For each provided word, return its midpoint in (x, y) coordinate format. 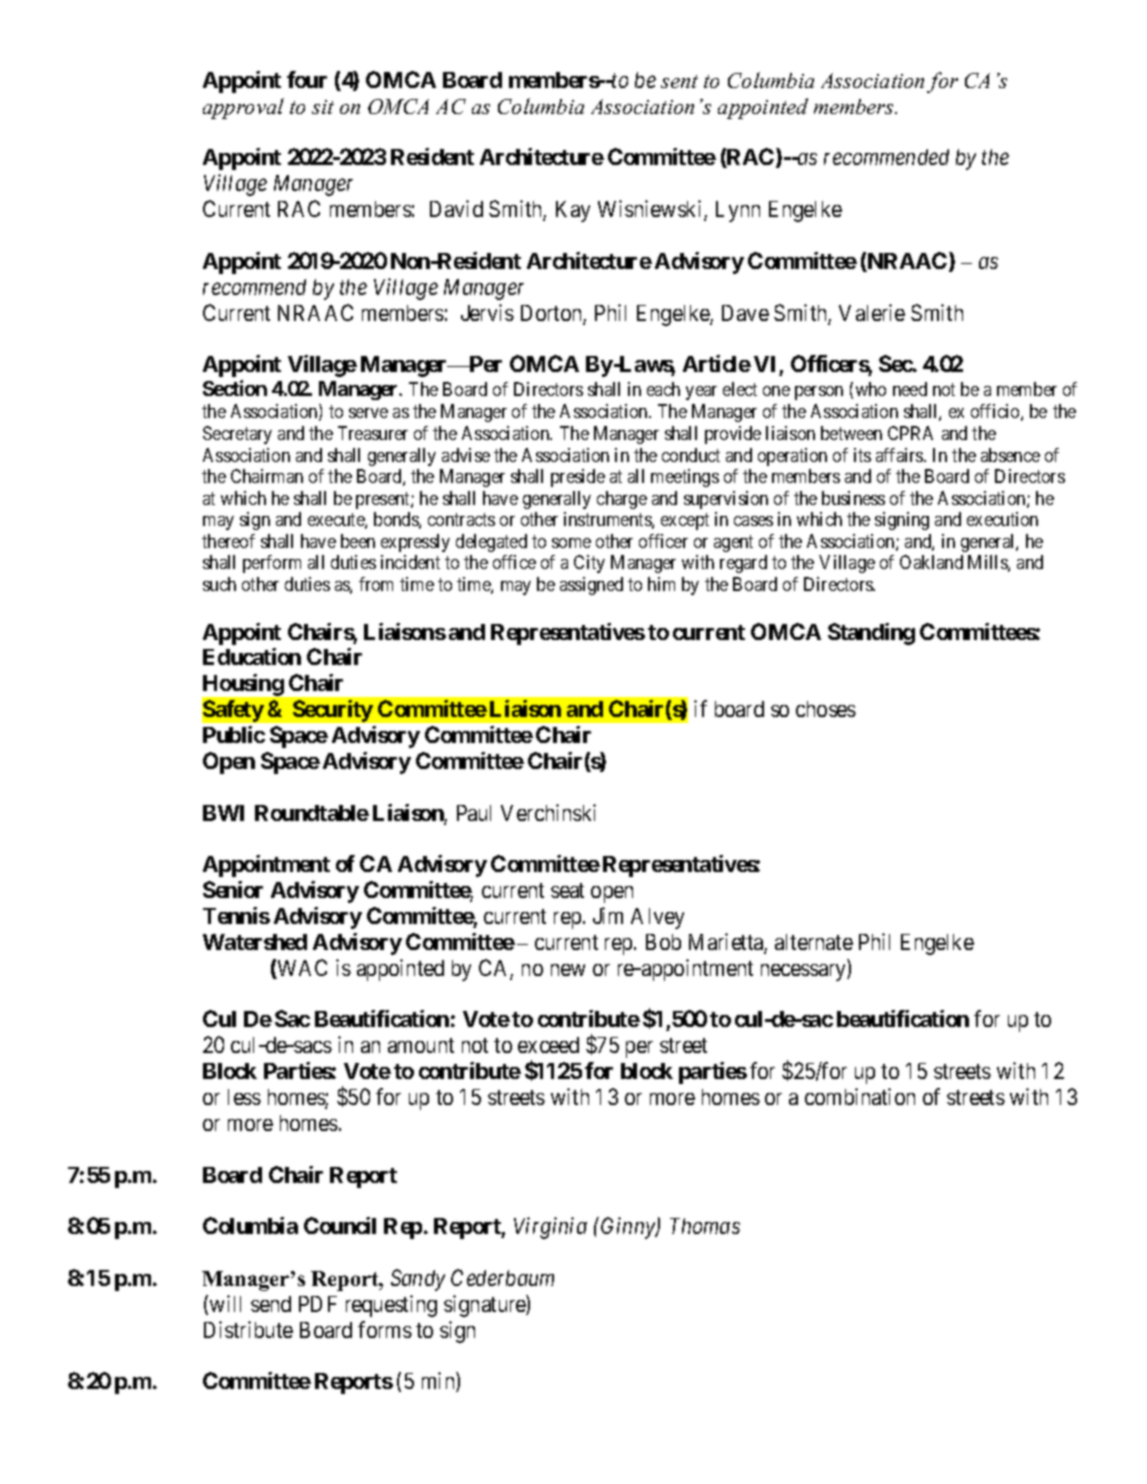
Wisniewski (651, 210)
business (853, 498)
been (358, 541)
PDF (318, 1304)
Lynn (738, 211)
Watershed (255, 942)
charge (622, 500)
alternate (814, 942)
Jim (608, 915)
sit (323, 107)
